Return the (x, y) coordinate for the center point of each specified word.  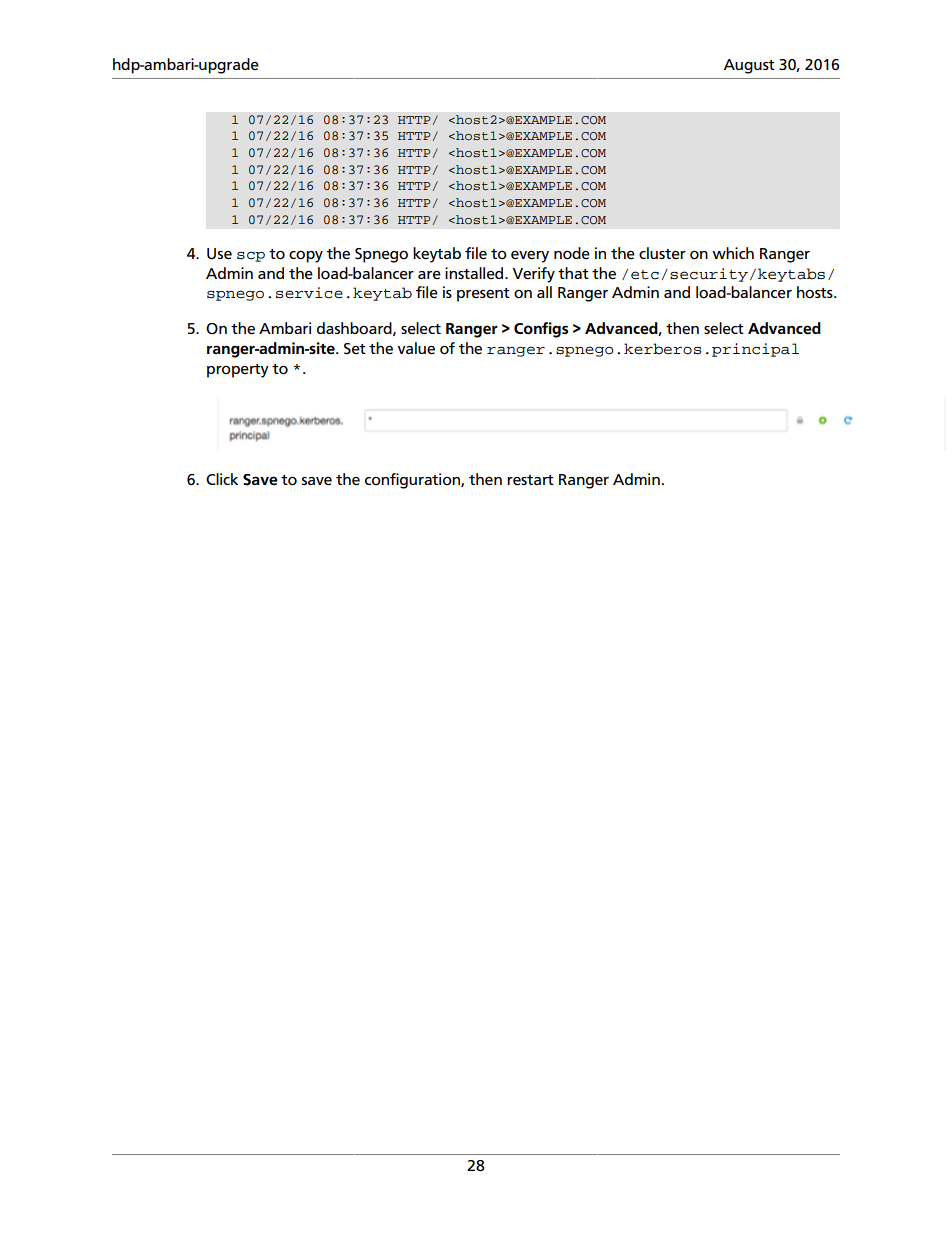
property (238, 371)
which (733, 253)
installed (475, 273)
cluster (662, 253)
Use (219, 254)
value (416, 348)
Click (222, 479)
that (573, 273)
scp (251, 257)
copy (306, 256)
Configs (541, 330)
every (530, 256)
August (749, 66)
